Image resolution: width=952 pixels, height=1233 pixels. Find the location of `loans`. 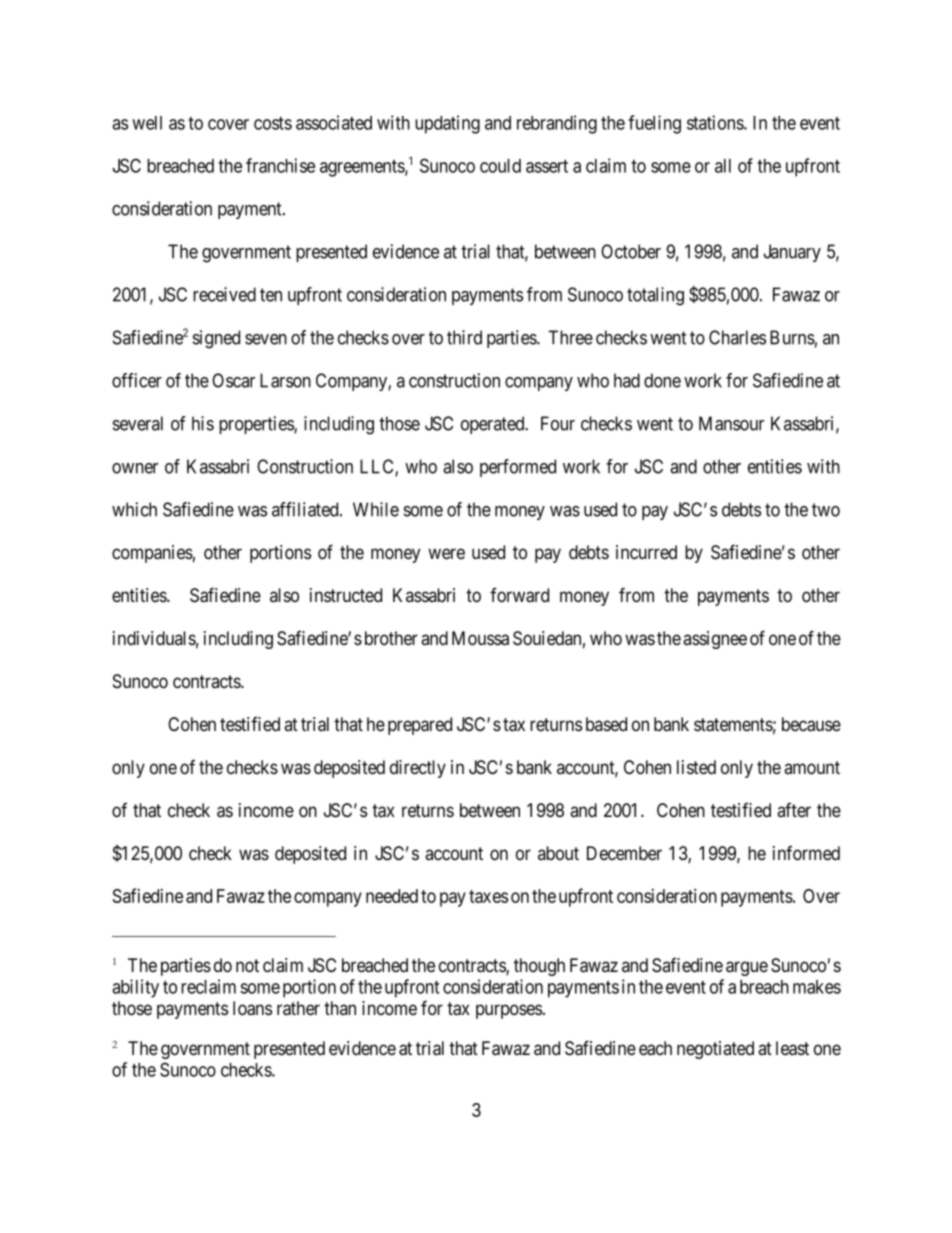

loans is located at coordinates (252, 1008).
